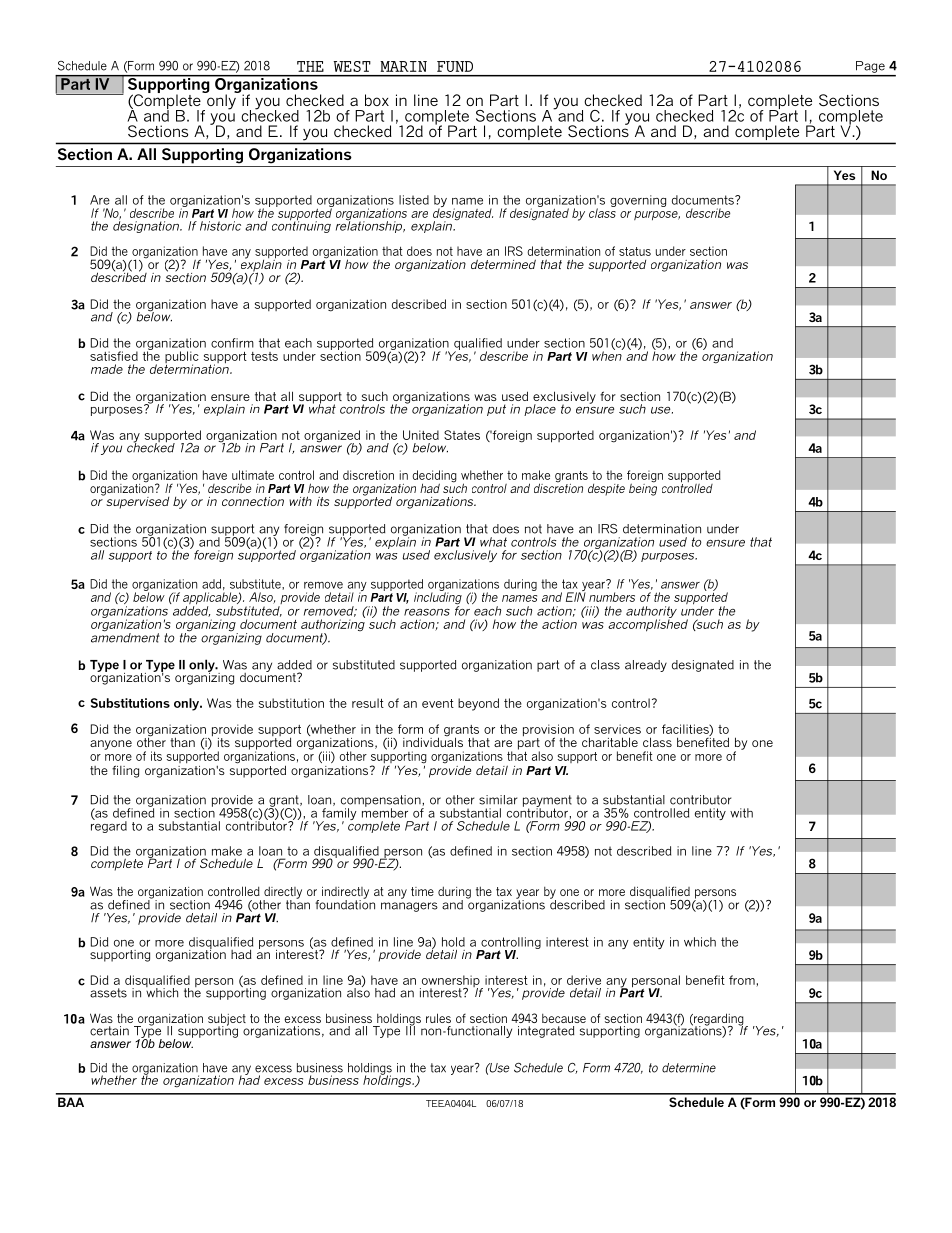  I want to click on governing, so click(638, 201).
